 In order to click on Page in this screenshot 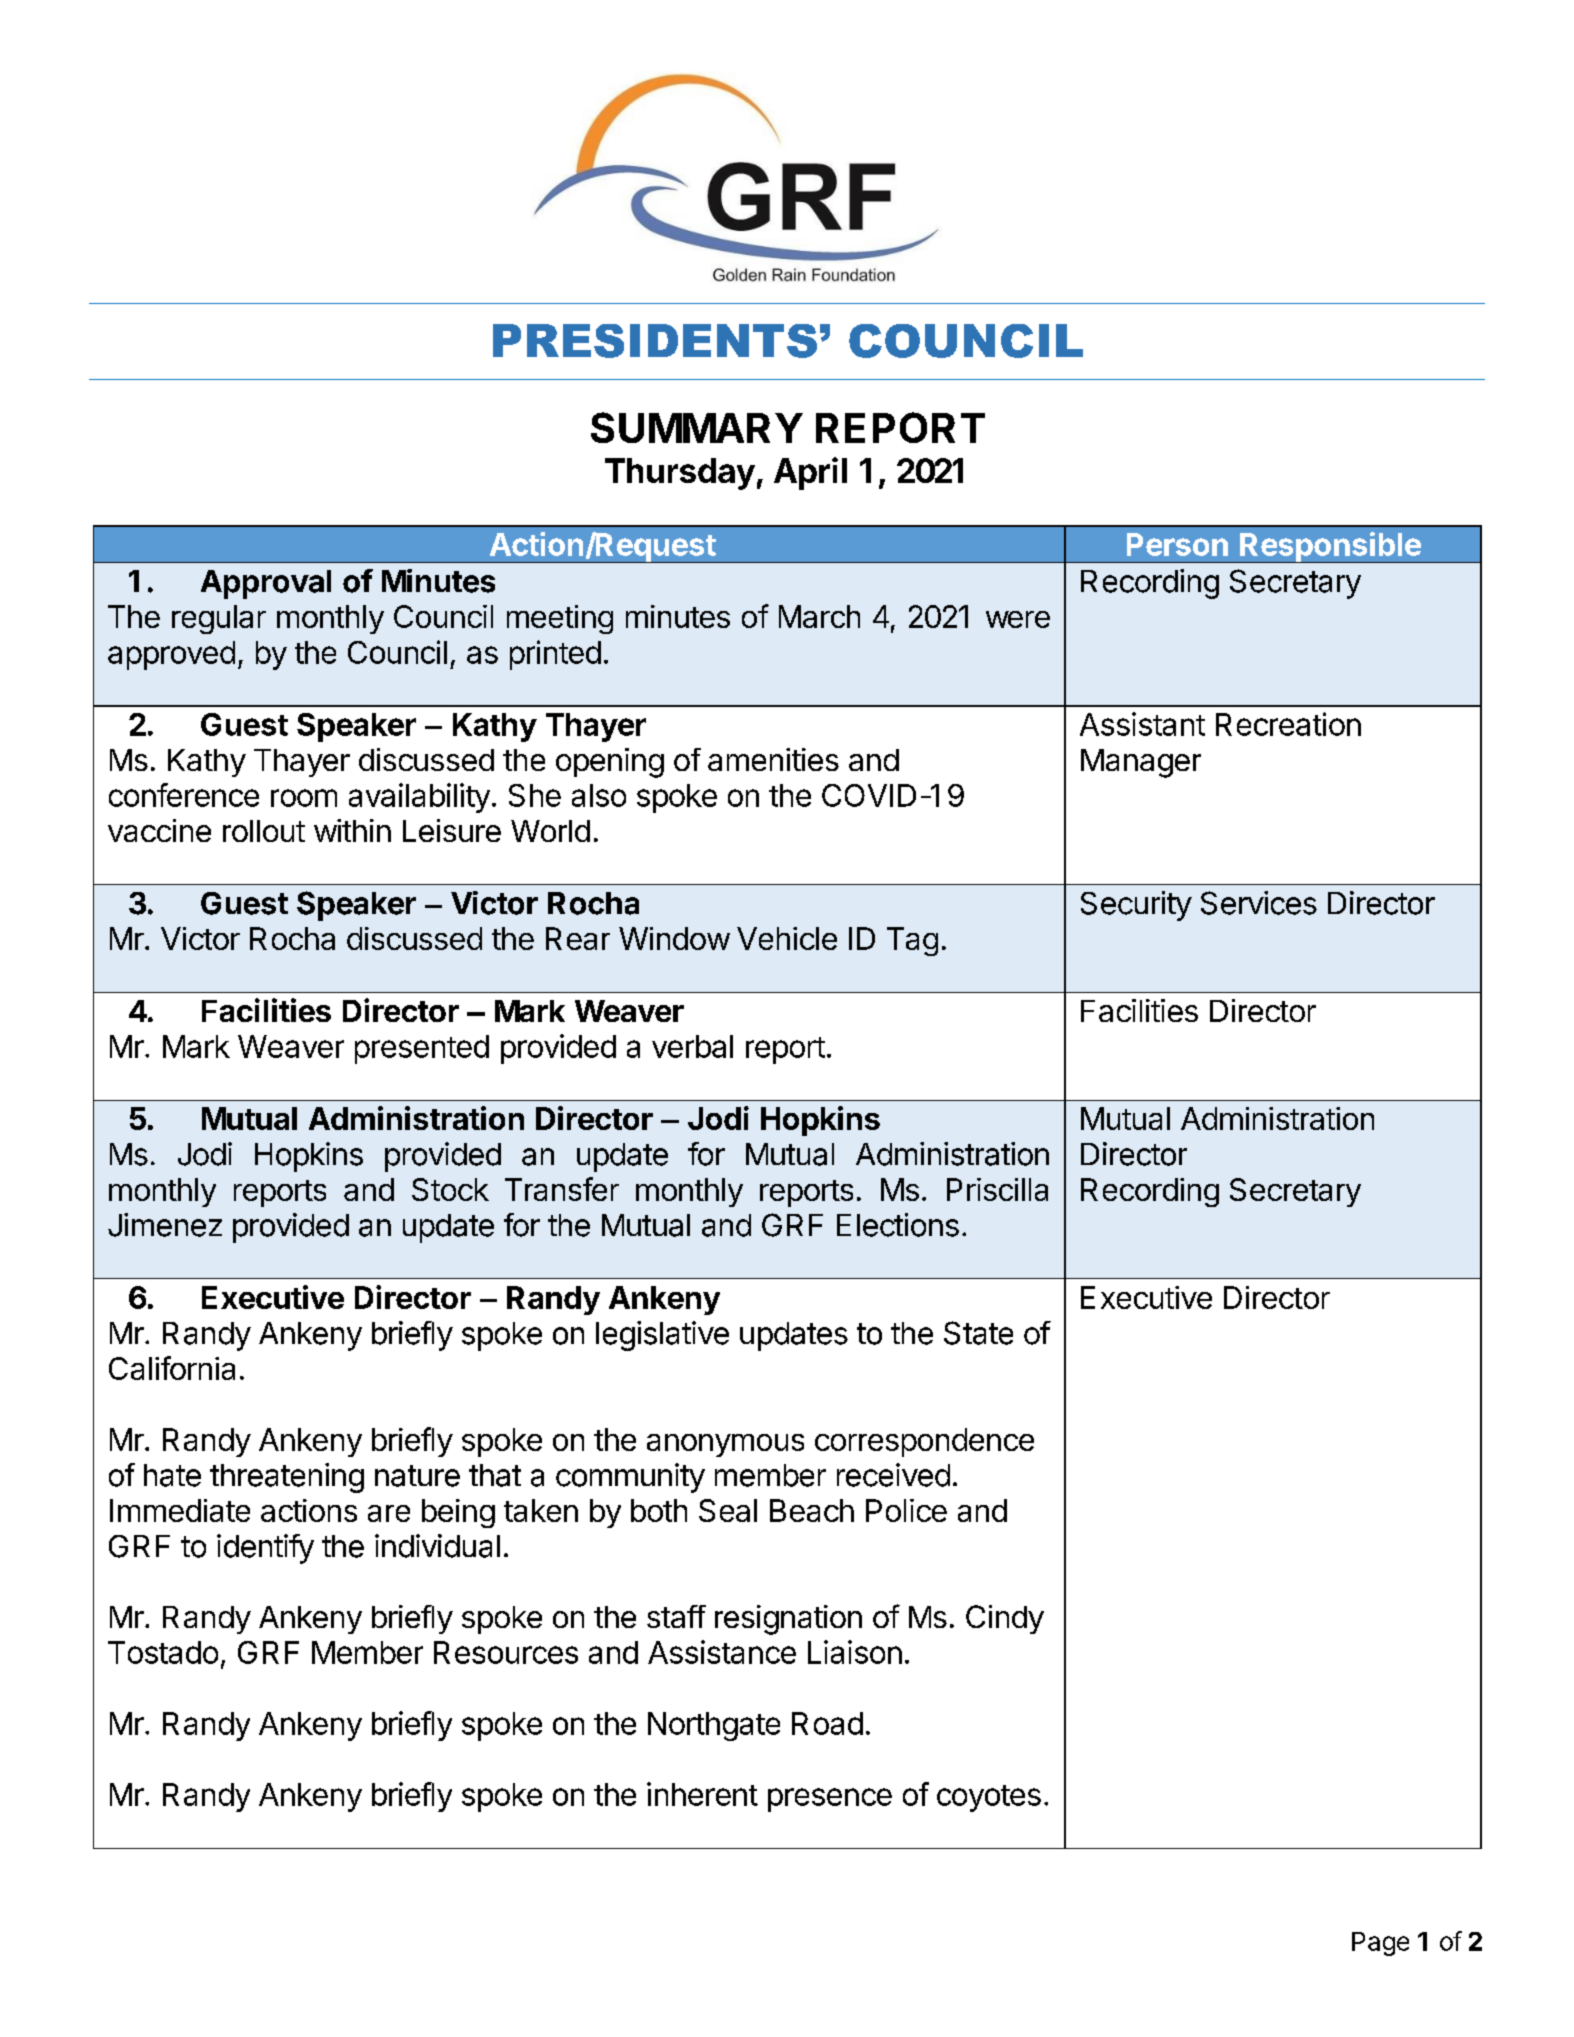, I will do `click(1380, 1944)`.
